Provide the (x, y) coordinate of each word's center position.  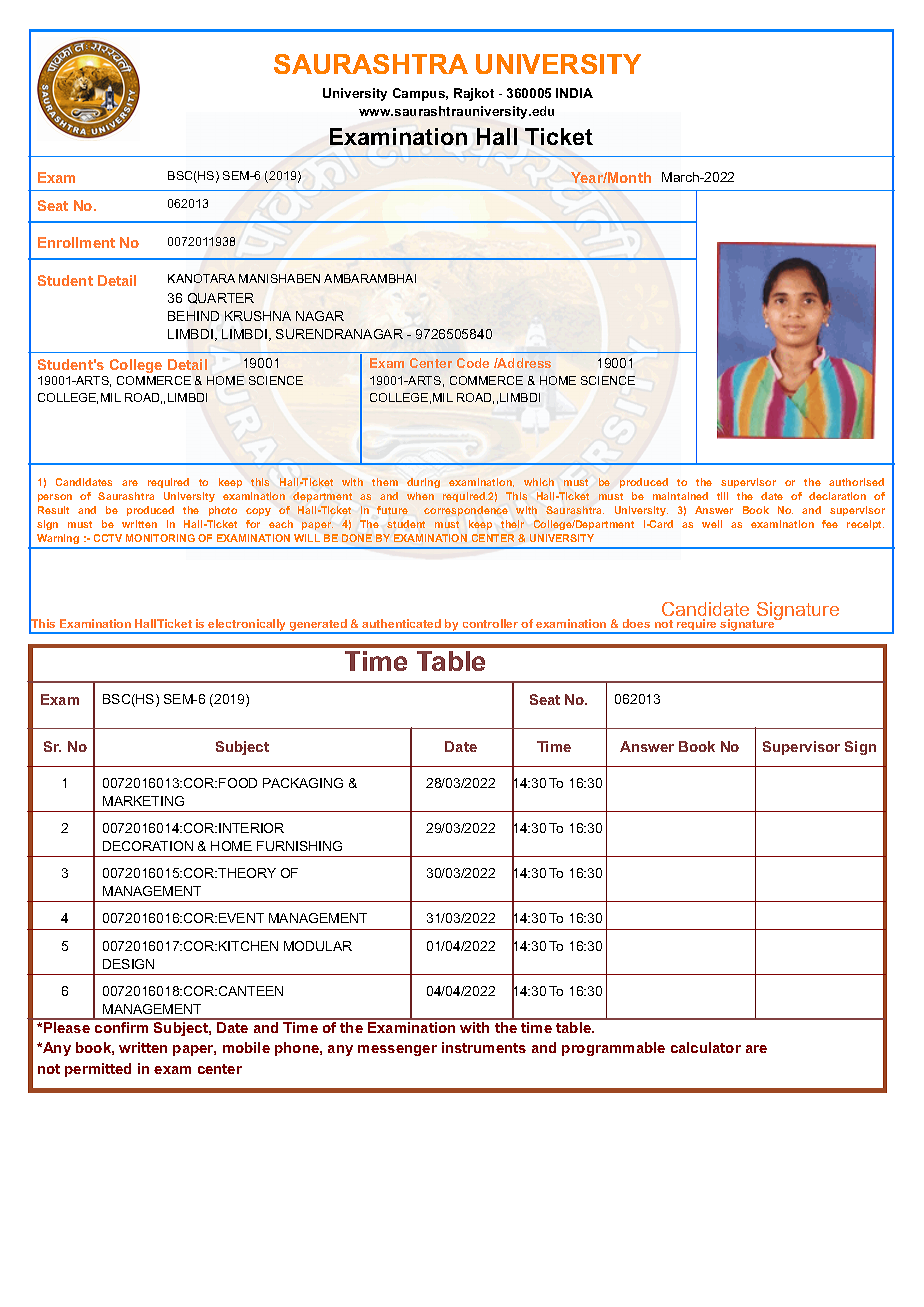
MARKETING (143, 801)
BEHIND (193, 316)
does (636, 623)
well (712, 524)
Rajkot (474, 94)
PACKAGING (303, 783)
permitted (98, 1070)
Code (473, 363)
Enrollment (76, 242)
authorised (856, 482)
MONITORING (160, 538)
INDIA (574, 93)
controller (490, 623)
